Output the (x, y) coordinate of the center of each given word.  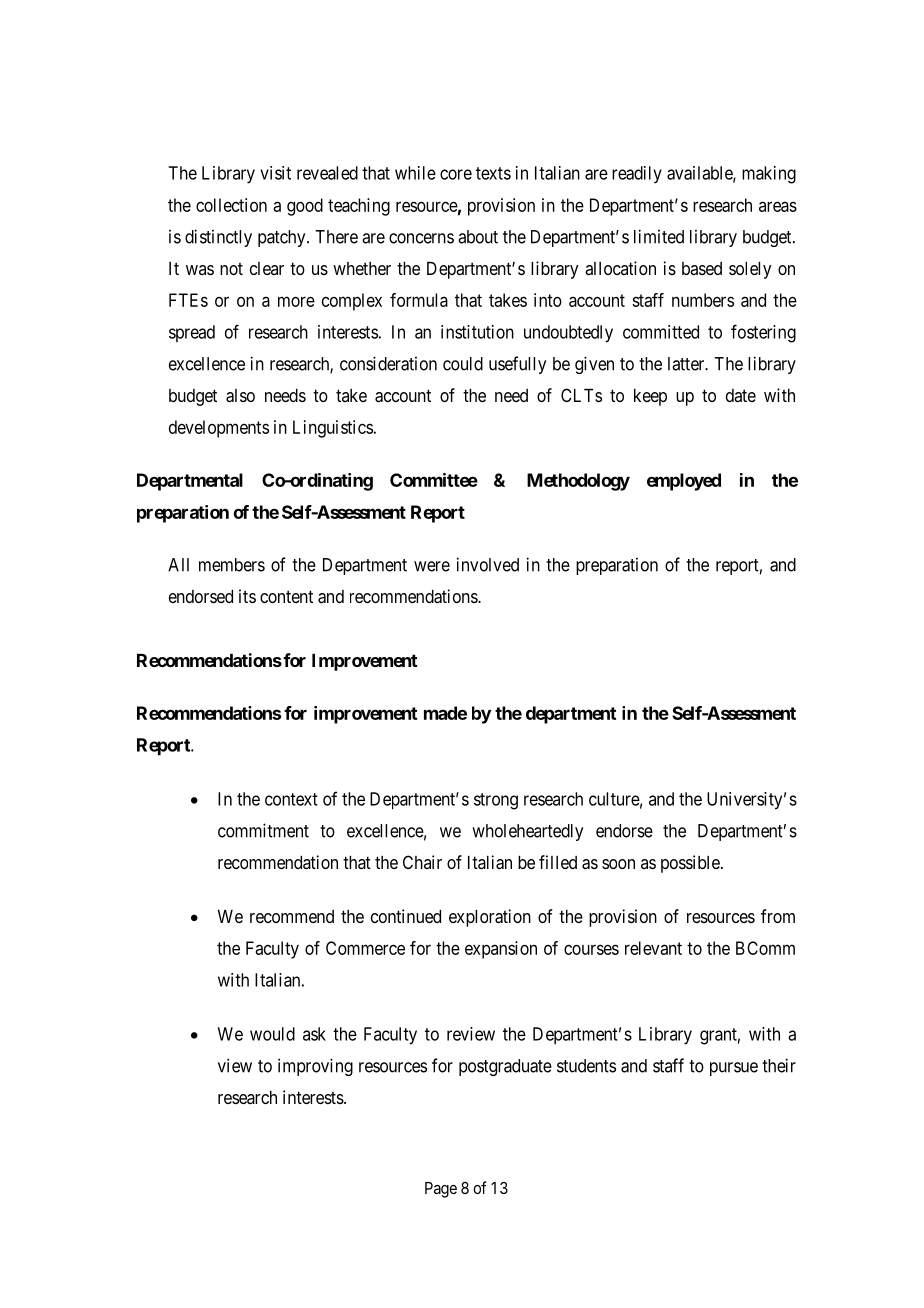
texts (493, 173)
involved (488, 564)
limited (659, 236)
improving (315, 1067)
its (247, 596)
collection (231, 205)
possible (691, 864)
